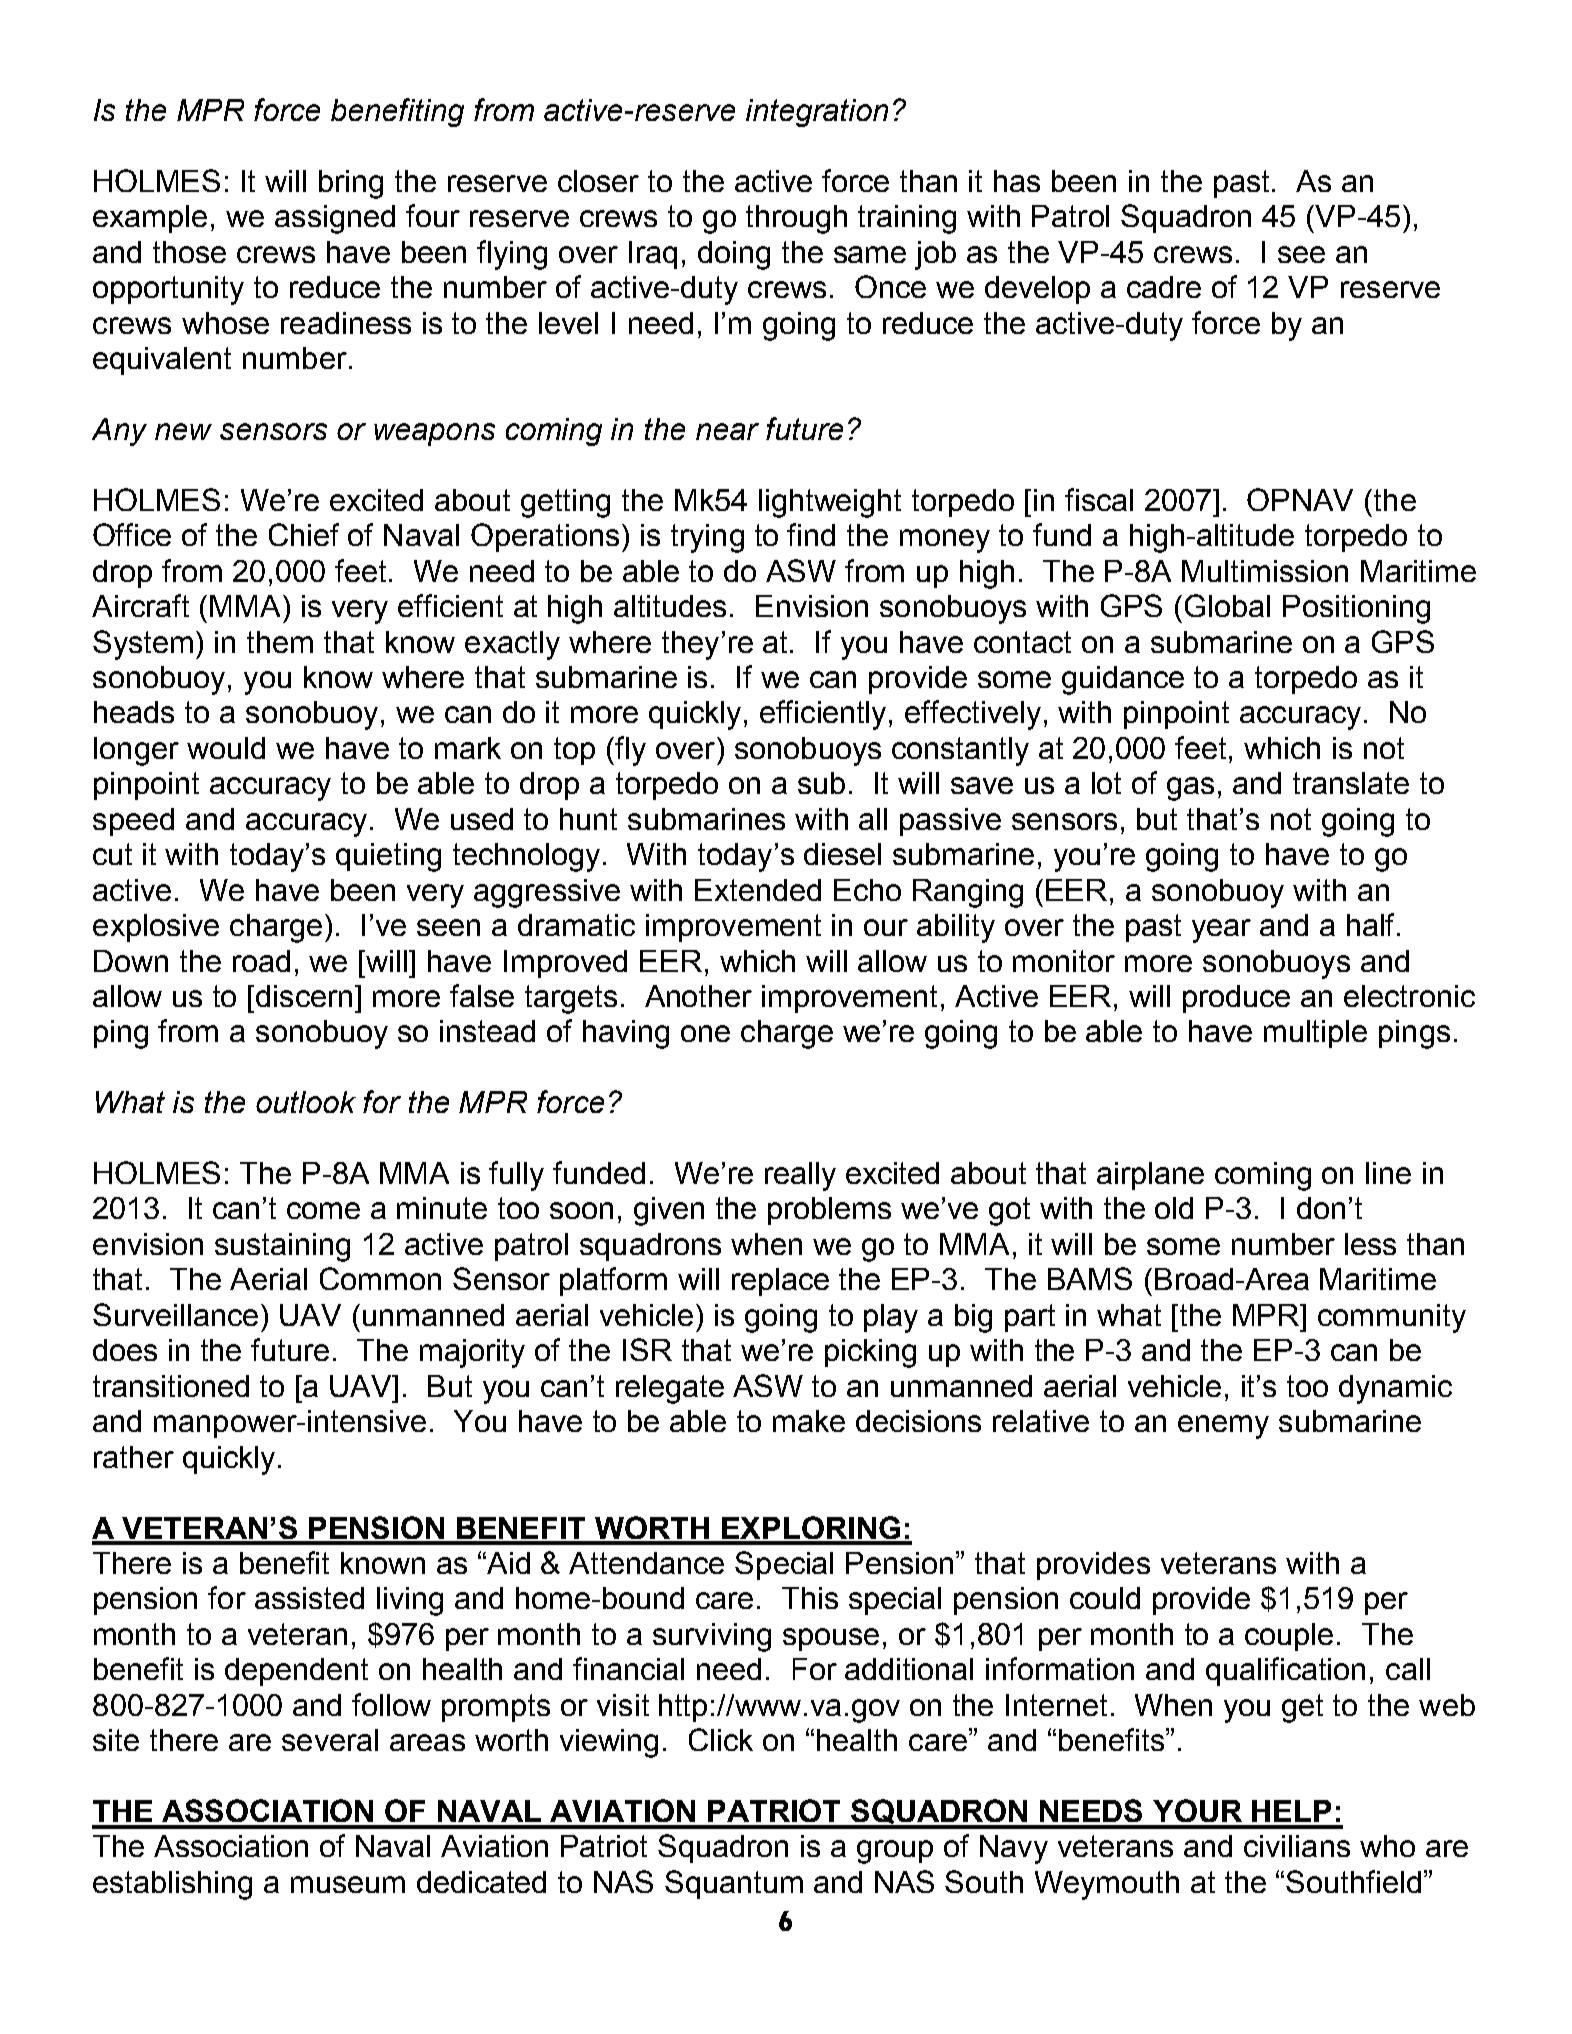 The height and width of the image is (2034, 1572). I want to click on museum, so click(348, 1884).
